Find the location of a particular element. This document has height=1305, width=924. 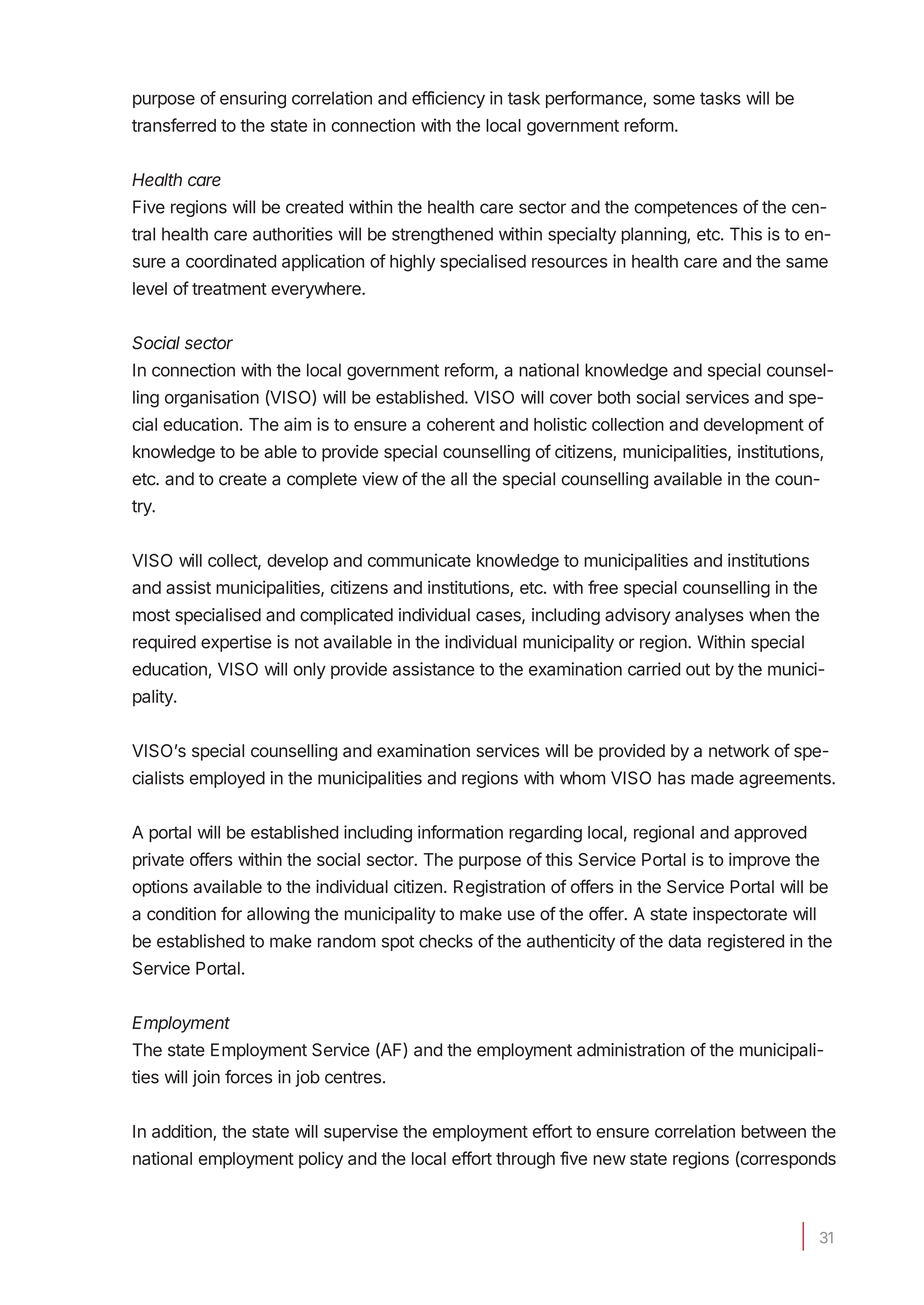

both is located at coordinates (614, 397).
